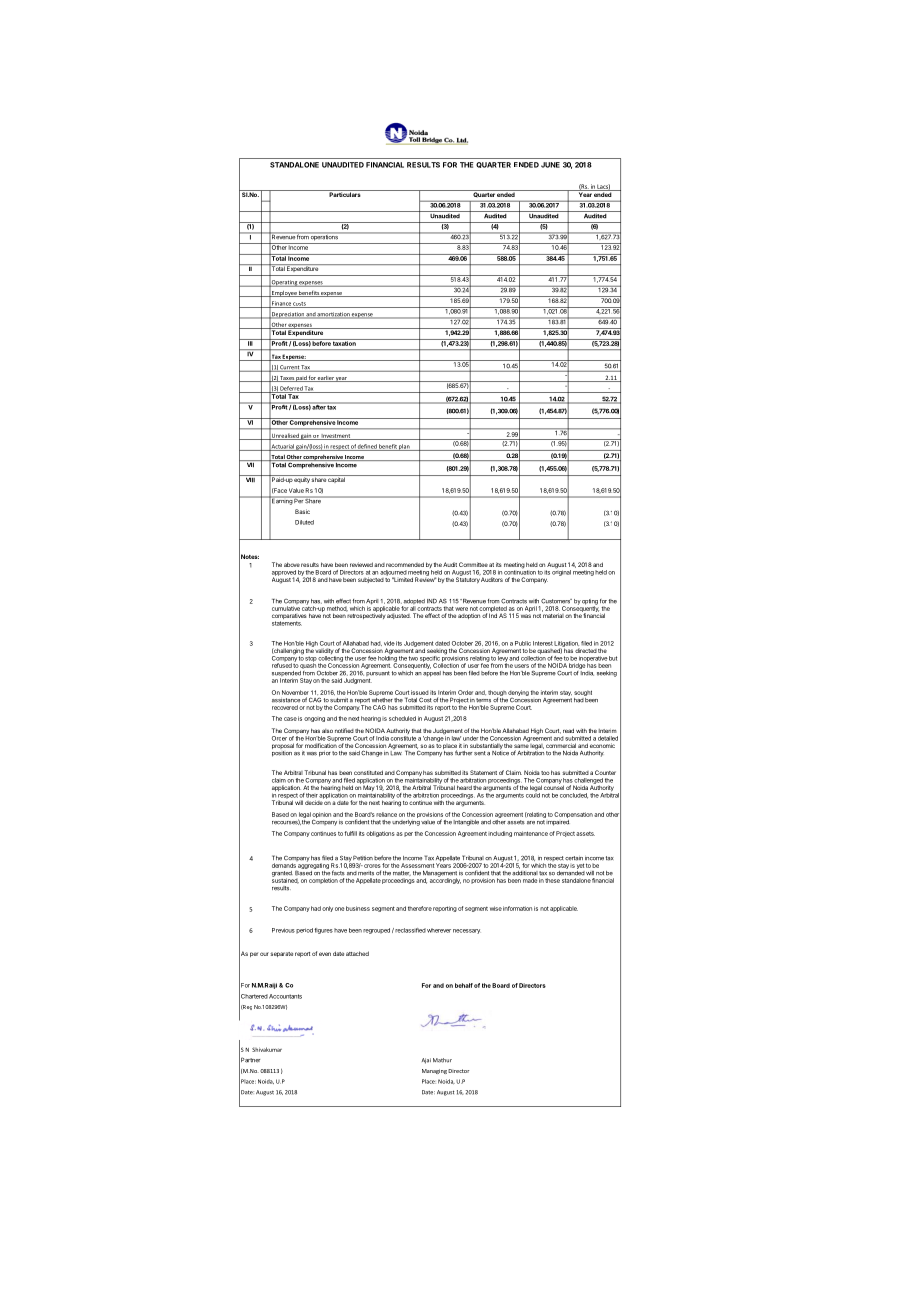 The image size is (924, 1308). I want to click on Accountants, so click(285, 996).
